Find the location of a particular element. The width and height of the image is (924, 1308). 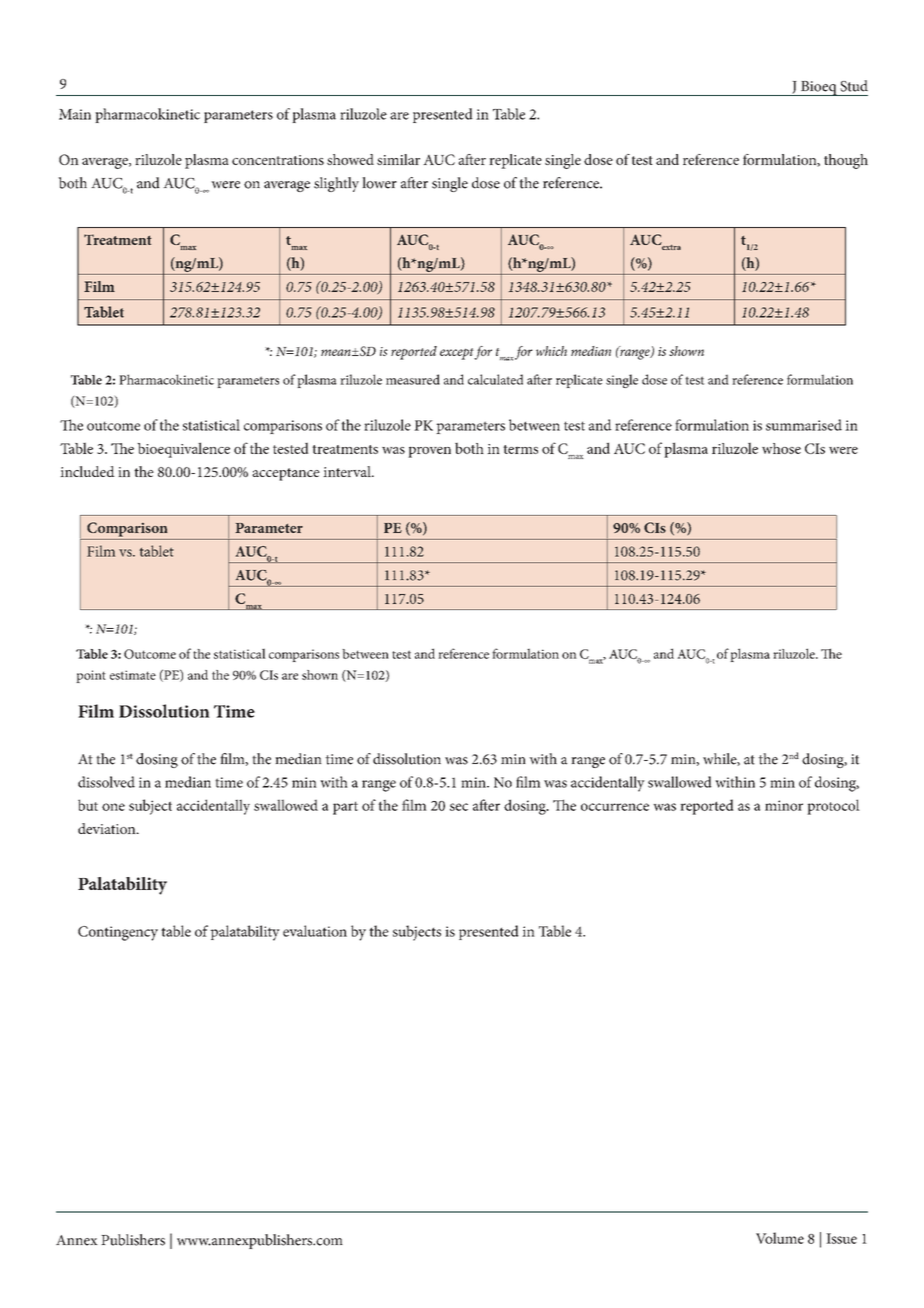

Contingency is located at coordinates (118, 933).
